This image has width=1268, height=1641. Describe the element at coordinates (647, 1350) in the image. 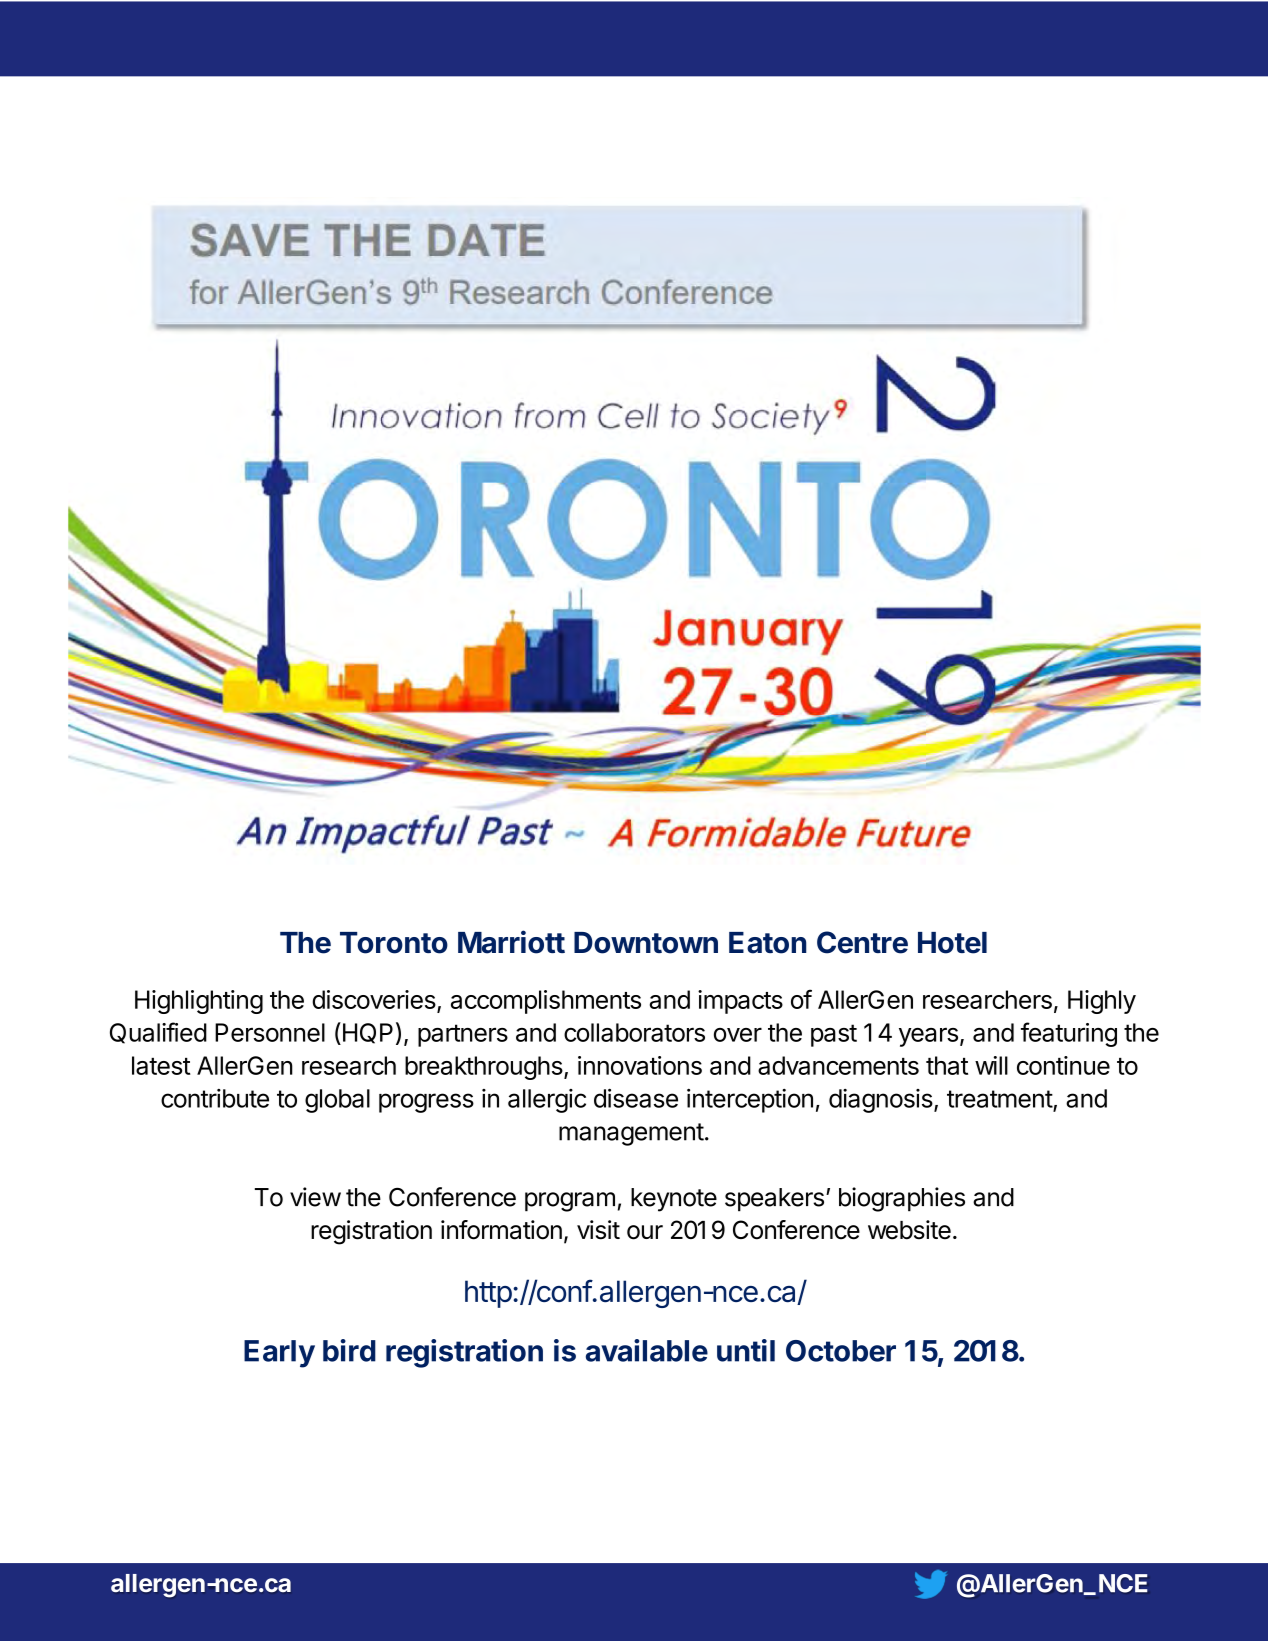

I see `available` at that location.
